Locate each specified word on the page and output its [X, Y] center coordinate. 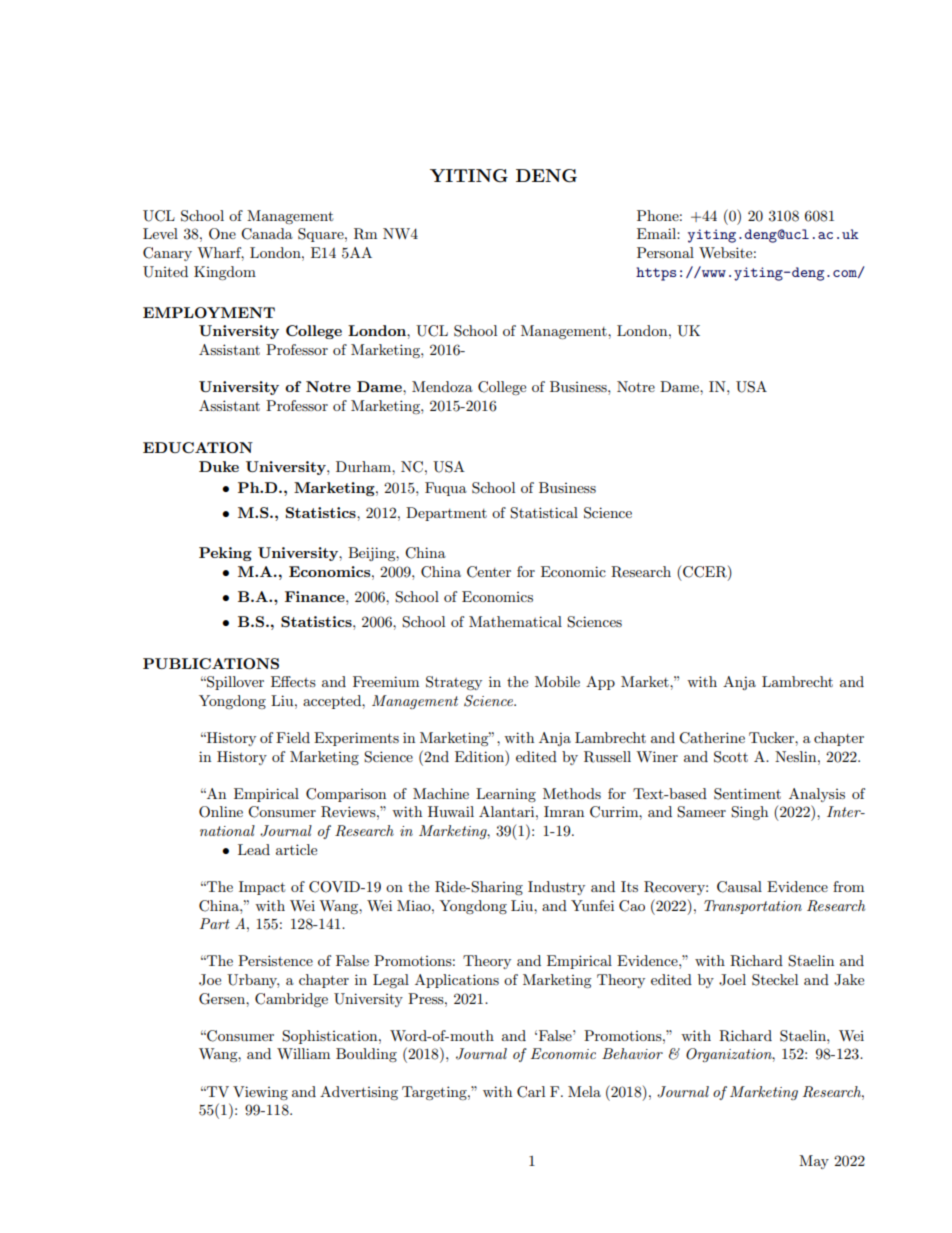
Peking [225, 554]
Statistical [544, 513]
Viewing [260, 1093]
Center [489, 572]
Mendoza [442, 386]
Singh [749, 813]
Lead [254, 849]
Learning [506, 795]
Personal [665, 252]
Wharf [220, 254]
